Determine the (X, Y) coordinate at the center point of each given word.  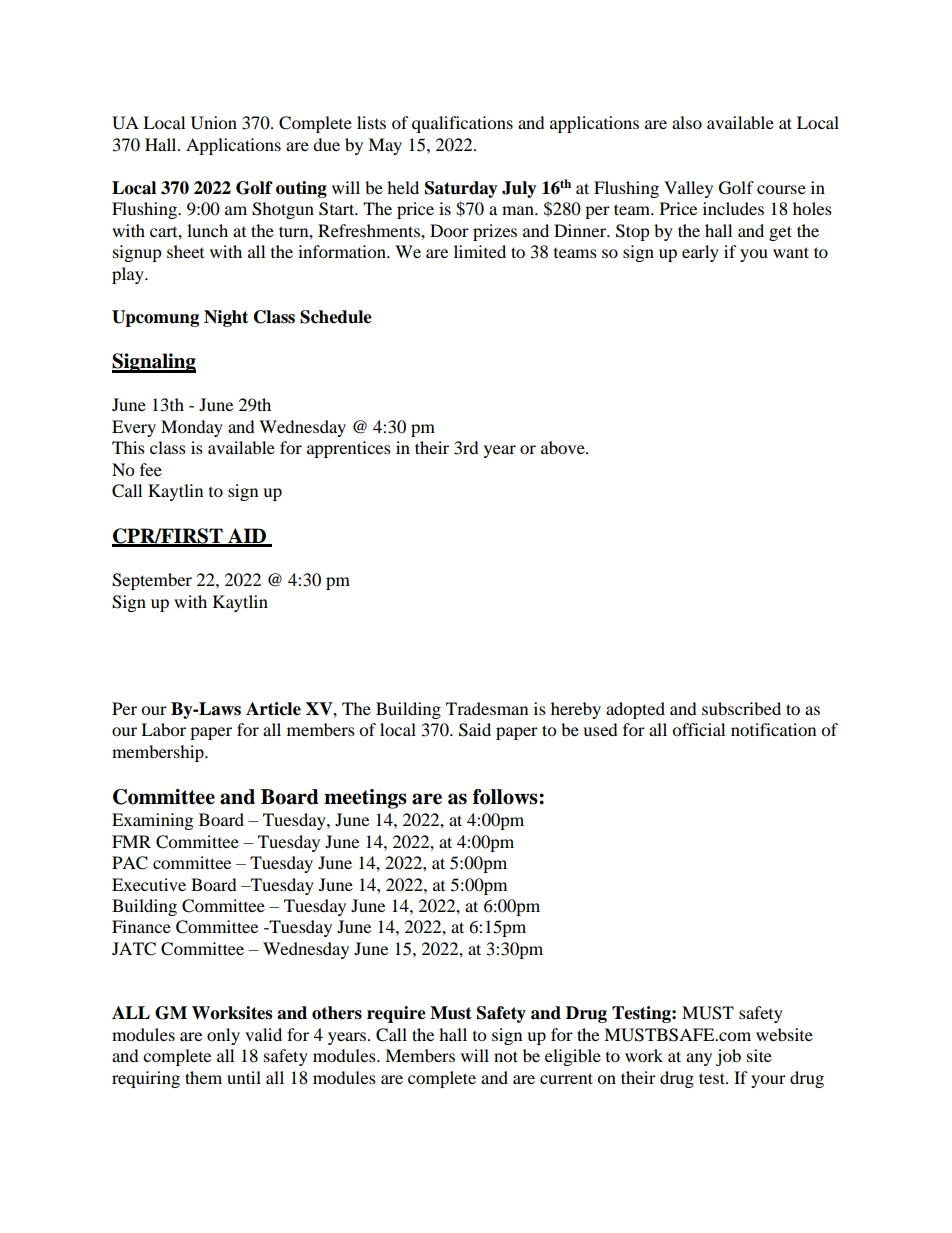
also (687, 122)
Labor (163, 729)
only (223, 1036)
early (700, 253)
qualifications (462, 124)
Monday (192, 428)
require (396, 1014)
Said (475, 730)
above (564, 447)
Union (214, 123)
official (698, 729)
